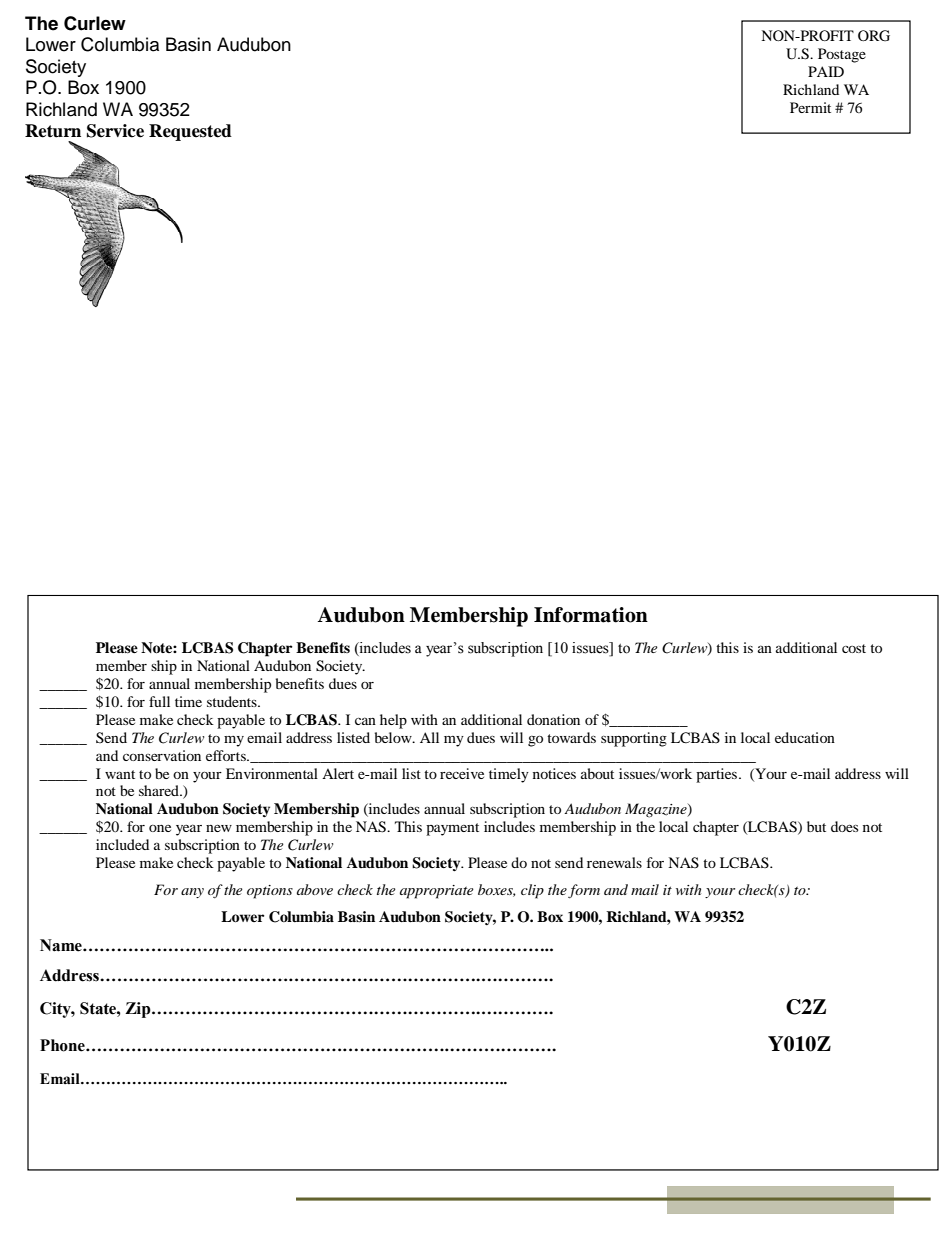  I want to click on PAID, so click(826, 71).
